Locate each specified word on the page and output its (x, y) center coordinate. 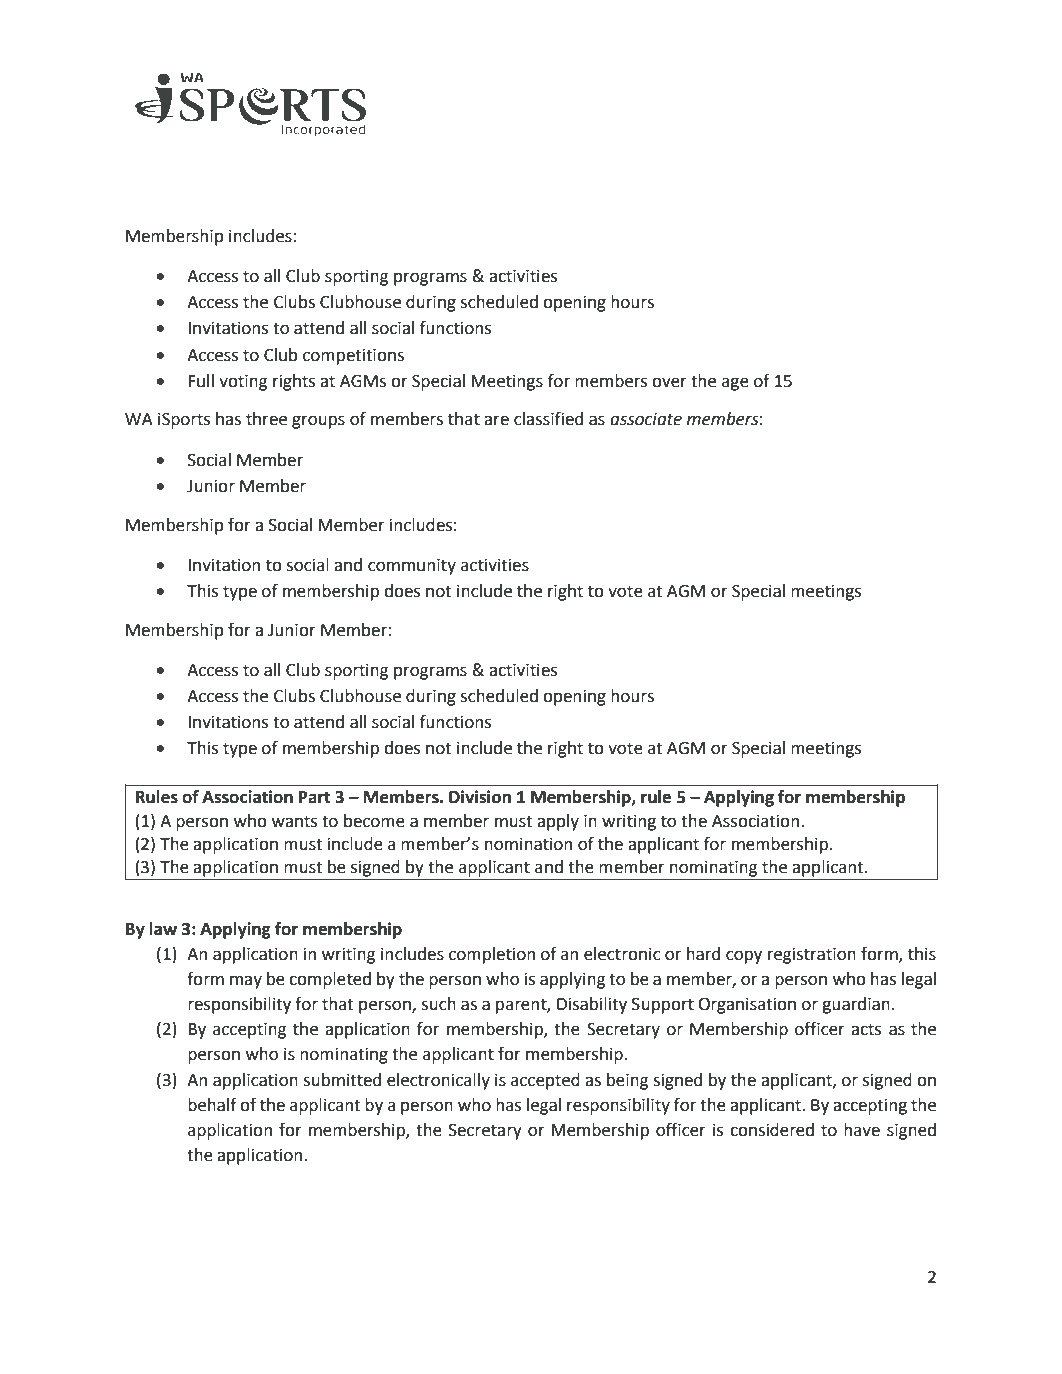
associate (646, 419)
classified (548, 419)
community (412, 567)
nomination (528, 844)
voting (243, 383)
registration (812, 956)
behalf (212, 1105)
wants (294, 821)
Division (480, 797)
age (735, 384)
